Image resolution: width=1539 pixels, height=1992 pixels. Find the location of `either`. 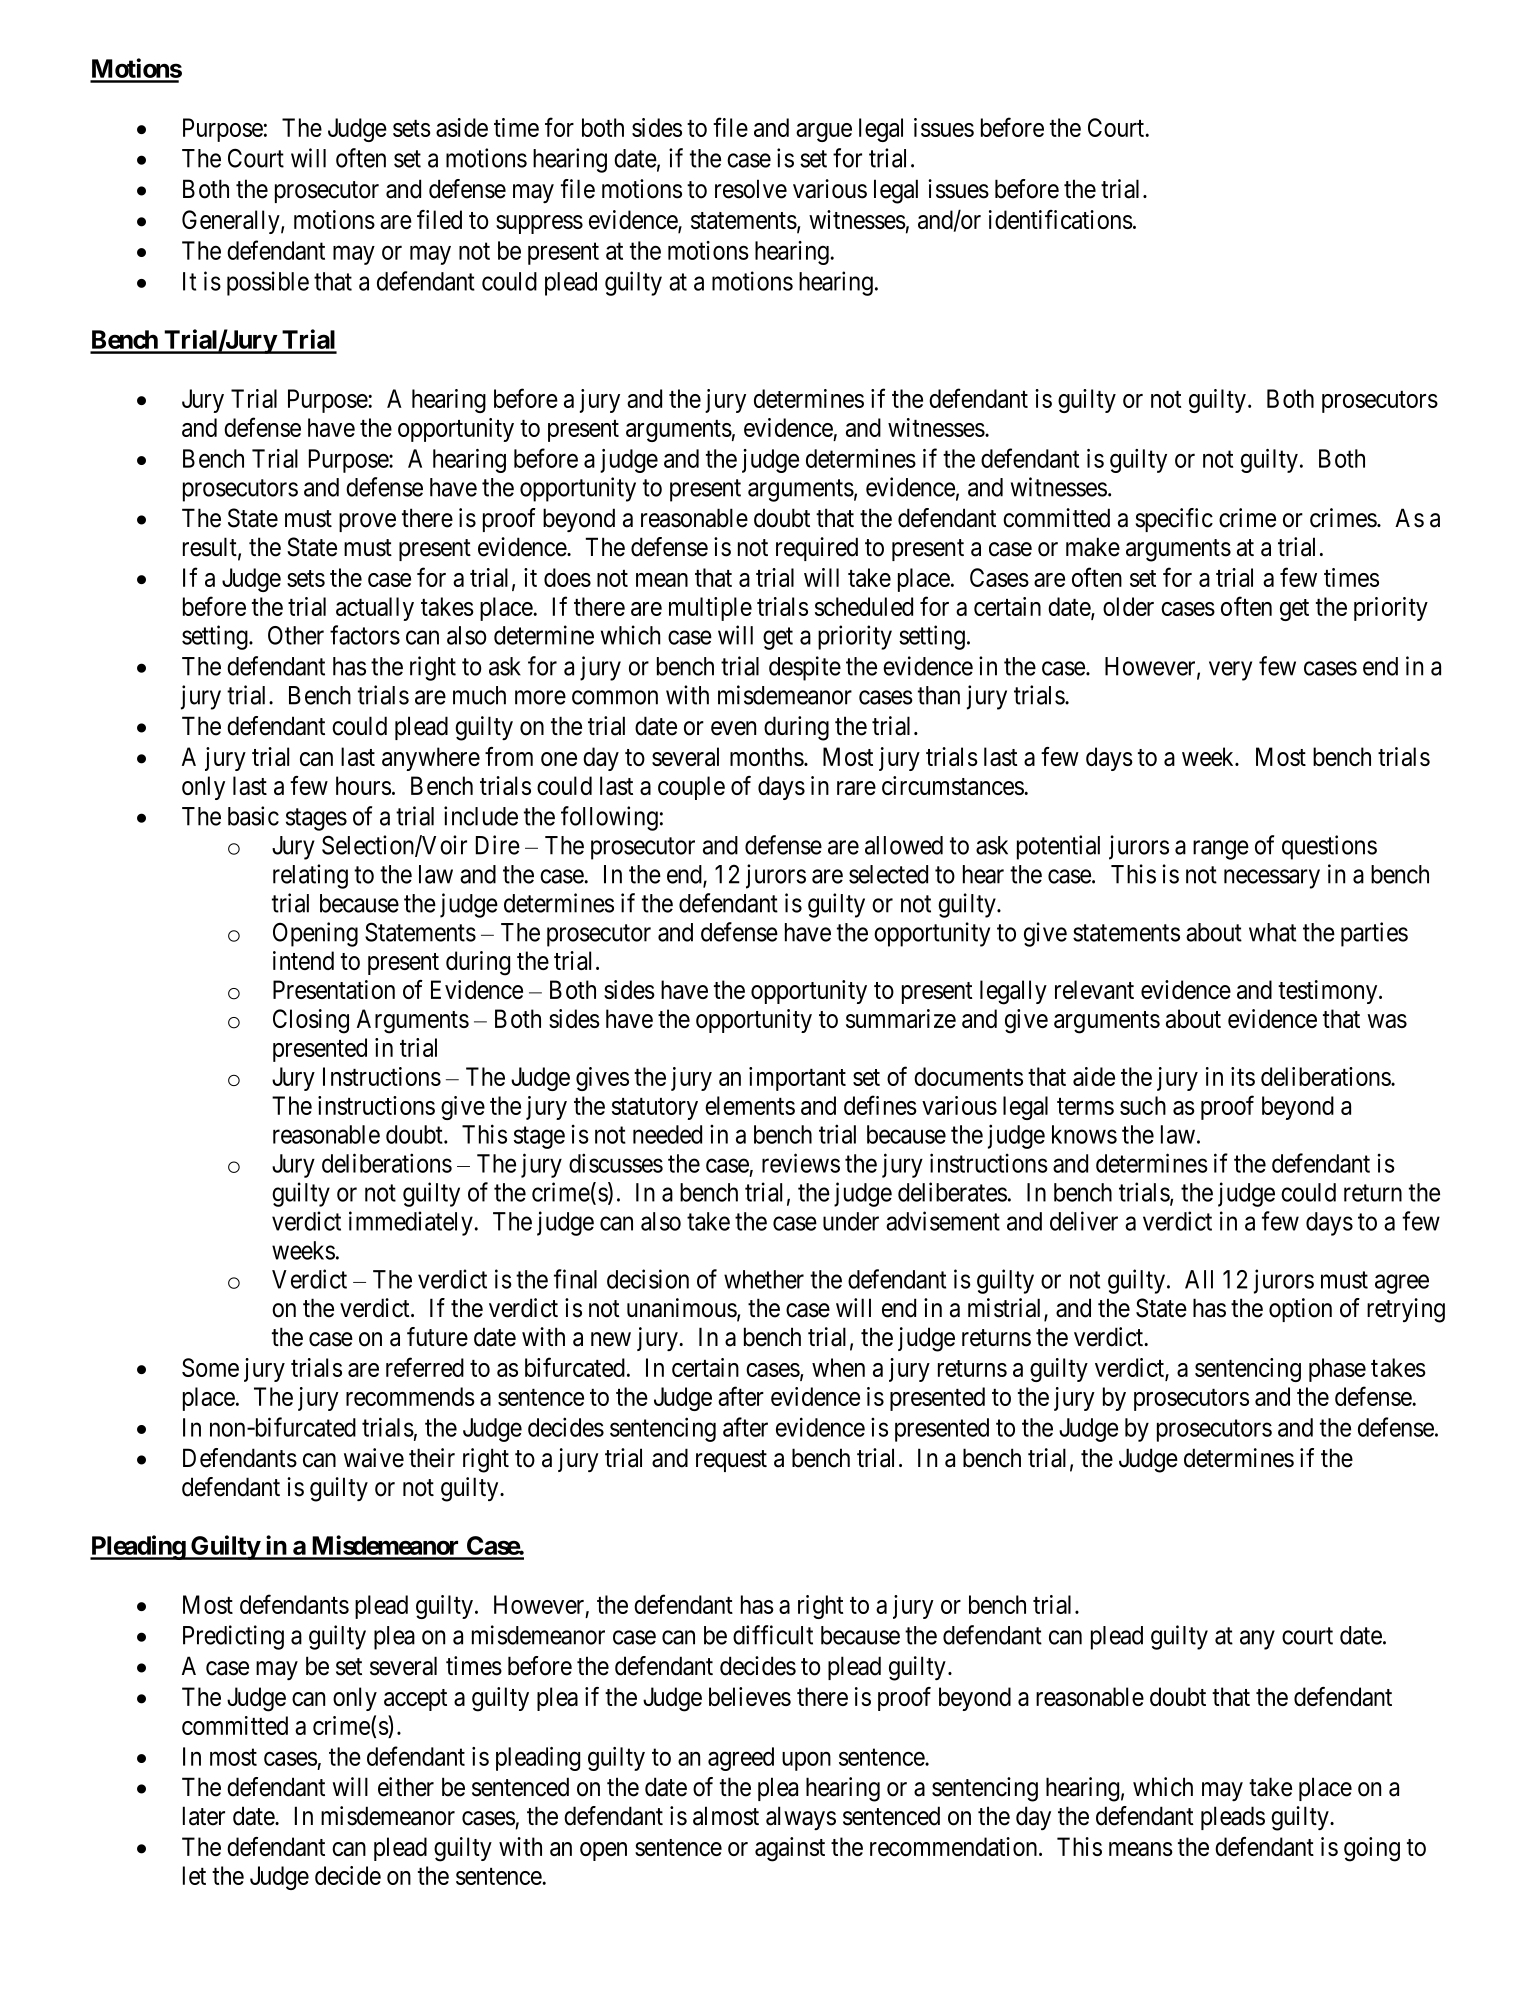

either is located at coordinates (406, 1787).
